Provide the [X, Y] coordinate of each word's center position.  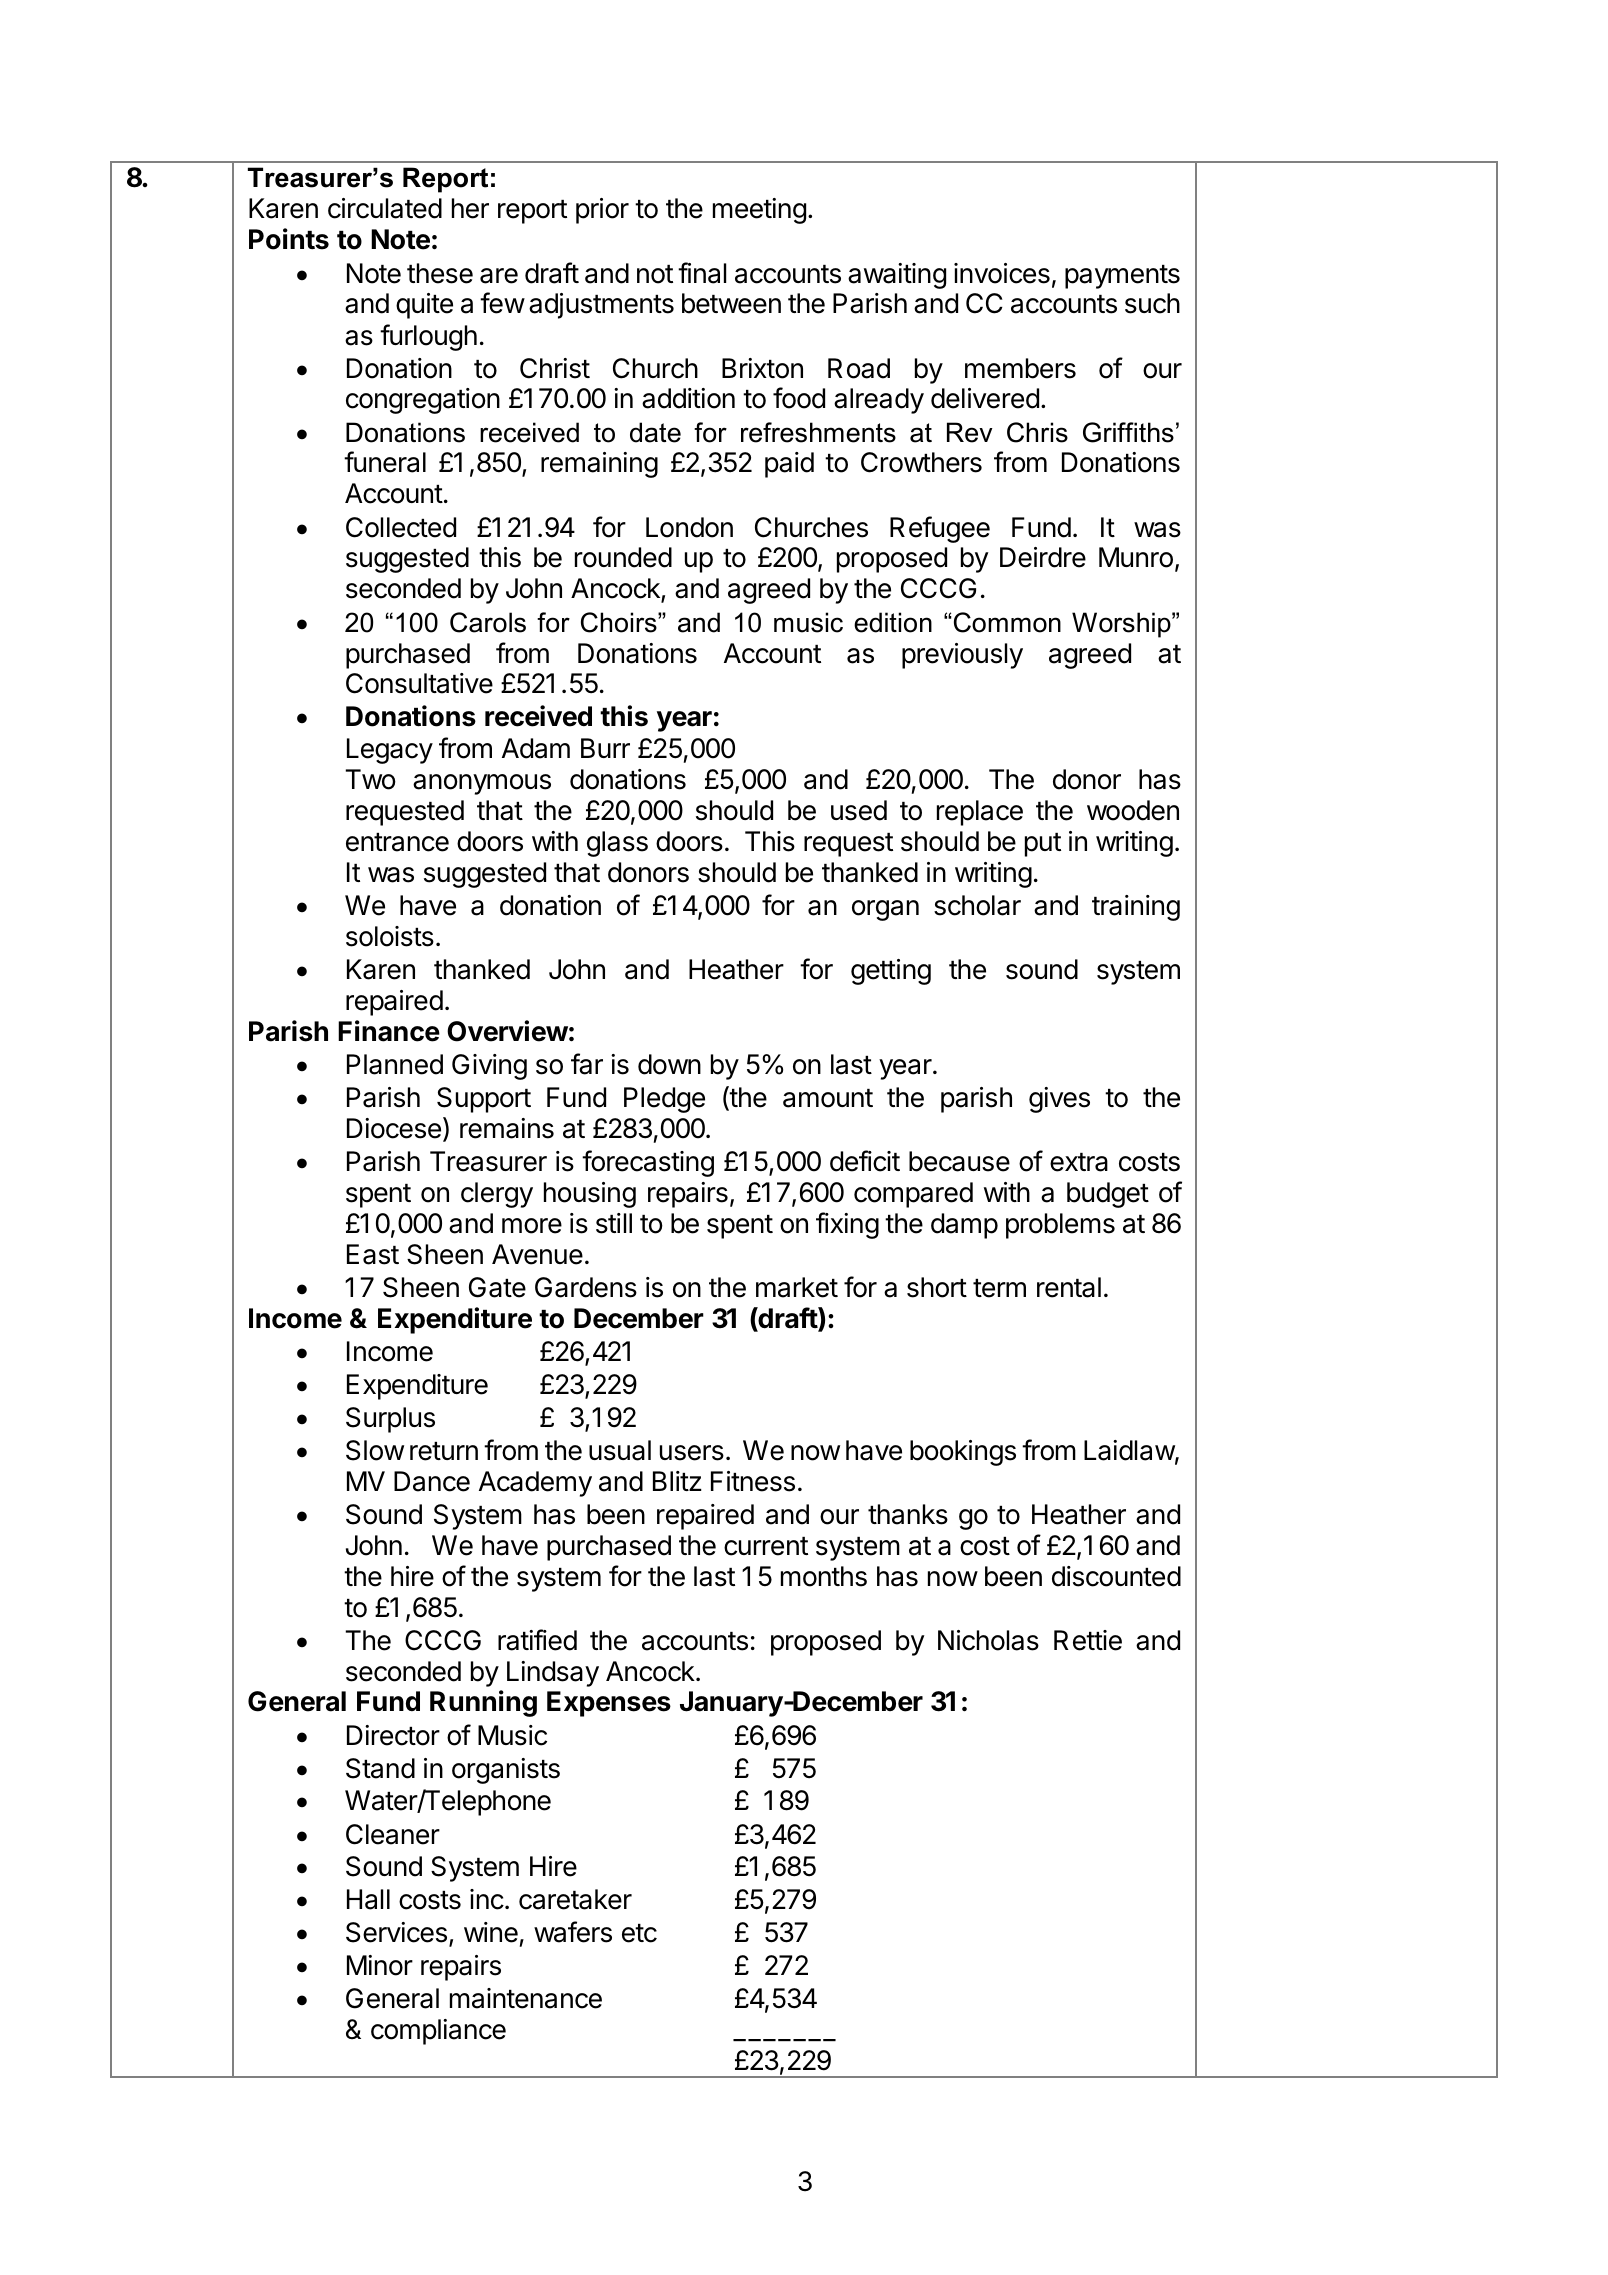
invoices [1002, 273]
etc [639, 1933]
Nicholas [988, 1640]
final [702, 273]
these [440, 273]
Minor [380, 1965]
